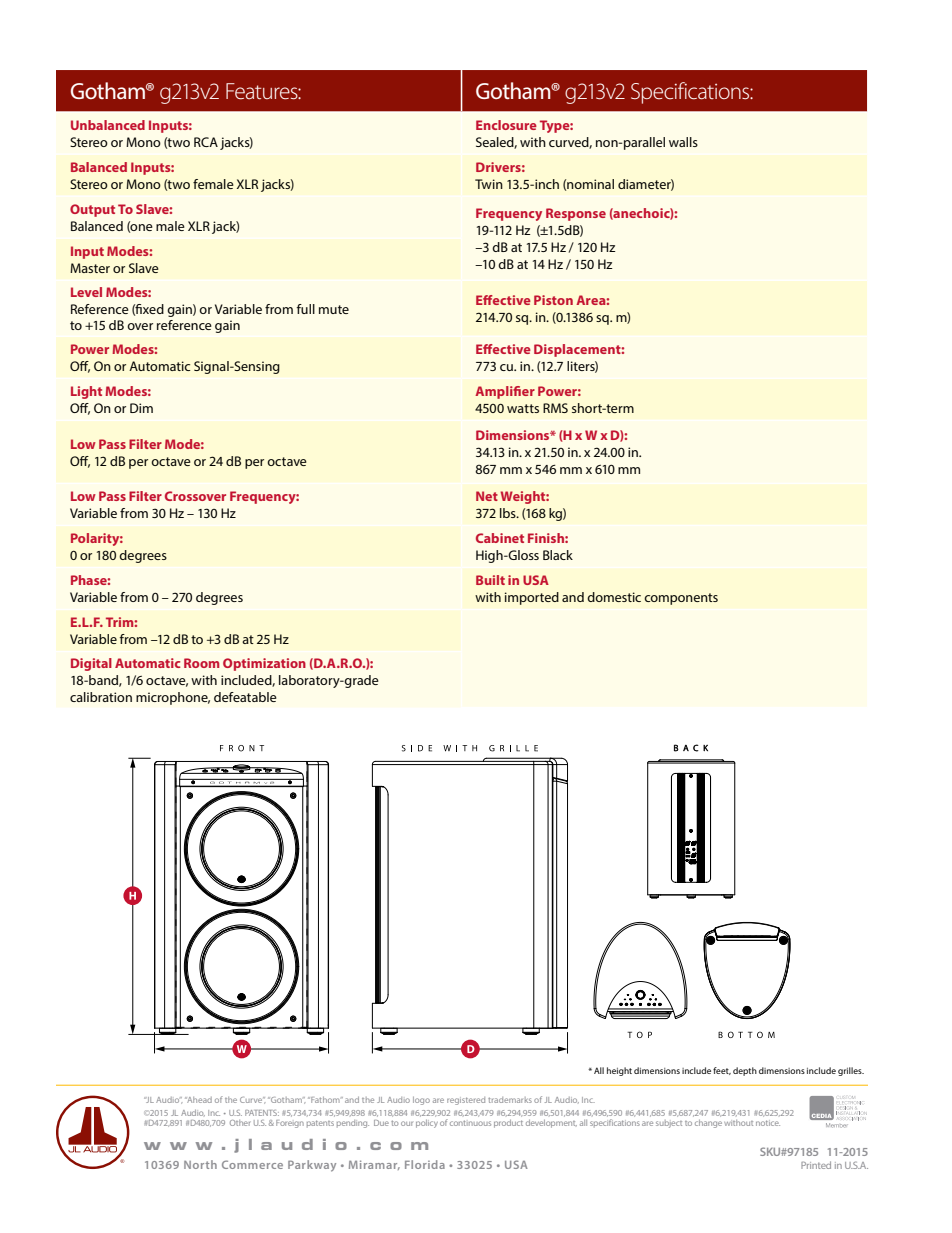  Describe the element at coordinates (200, 1164) in the screenshot. I see `North` at that location.
